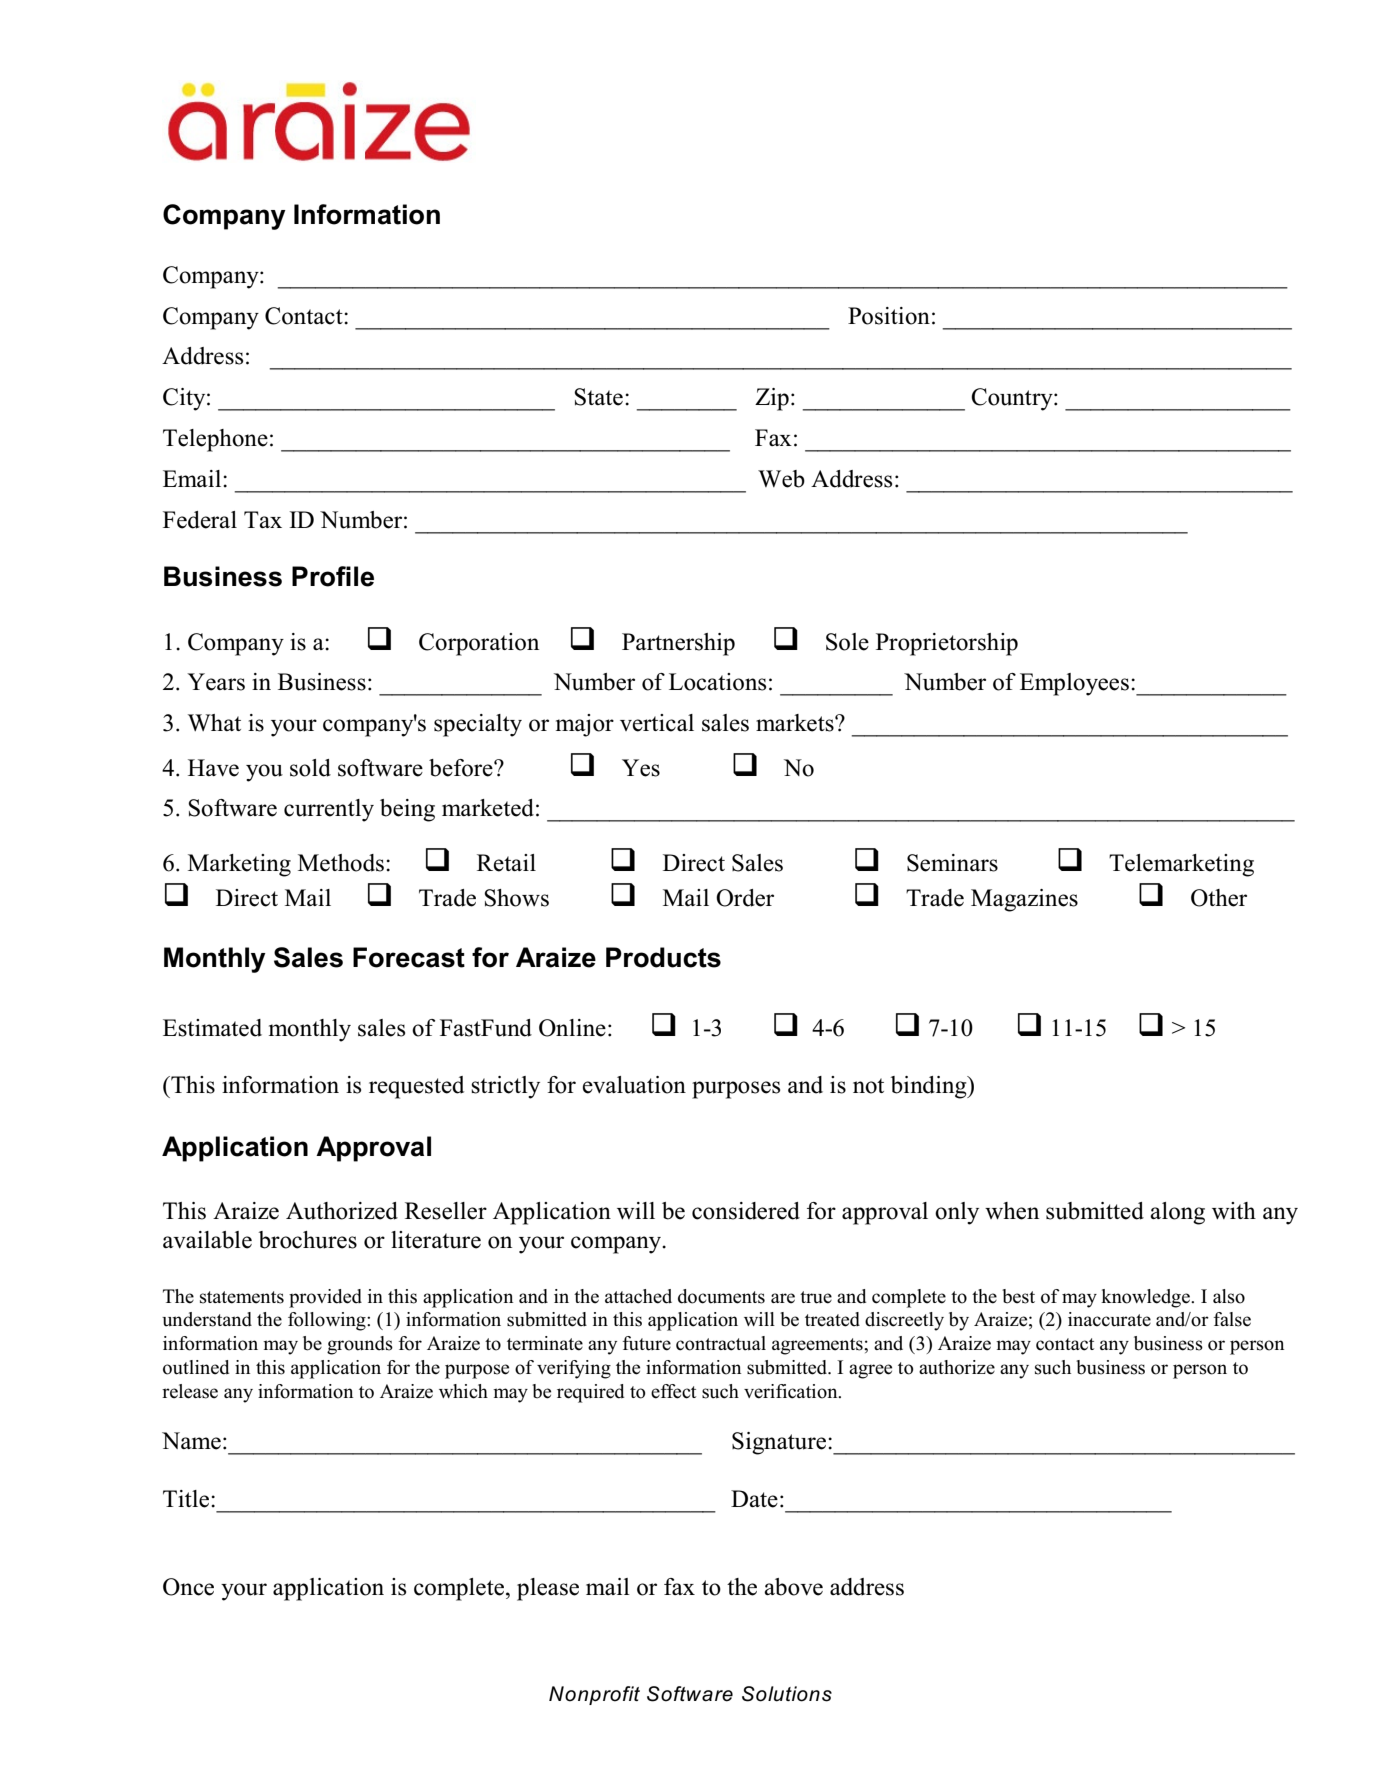 This screenshot has width=1381, height=1787. Describe the element at coordinates (188, 1587) in the screenshot. I see `Once` at that location.
